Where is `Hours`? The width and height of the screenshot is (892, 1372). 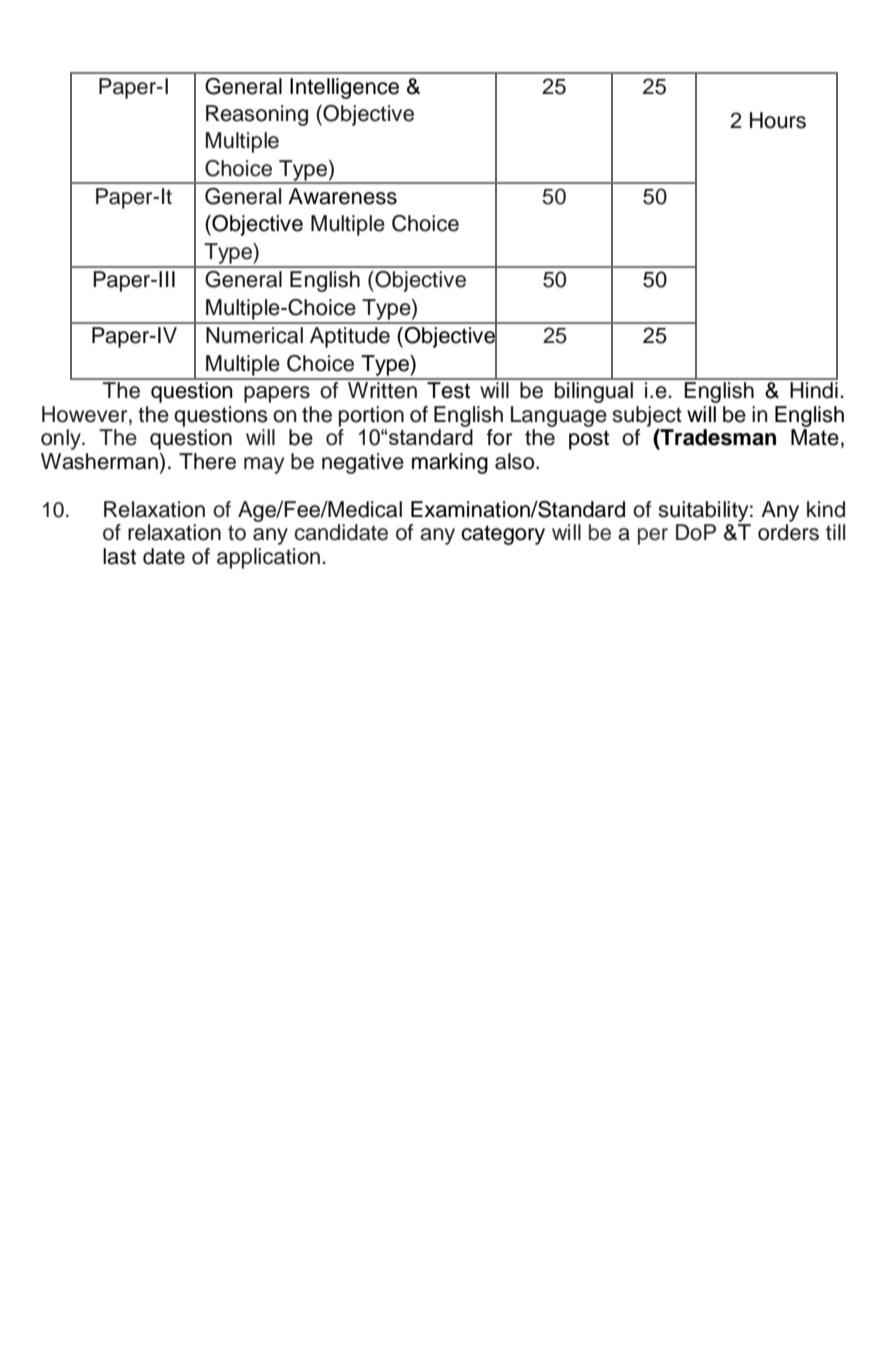
Hours is located at coordinates (778, 120).
